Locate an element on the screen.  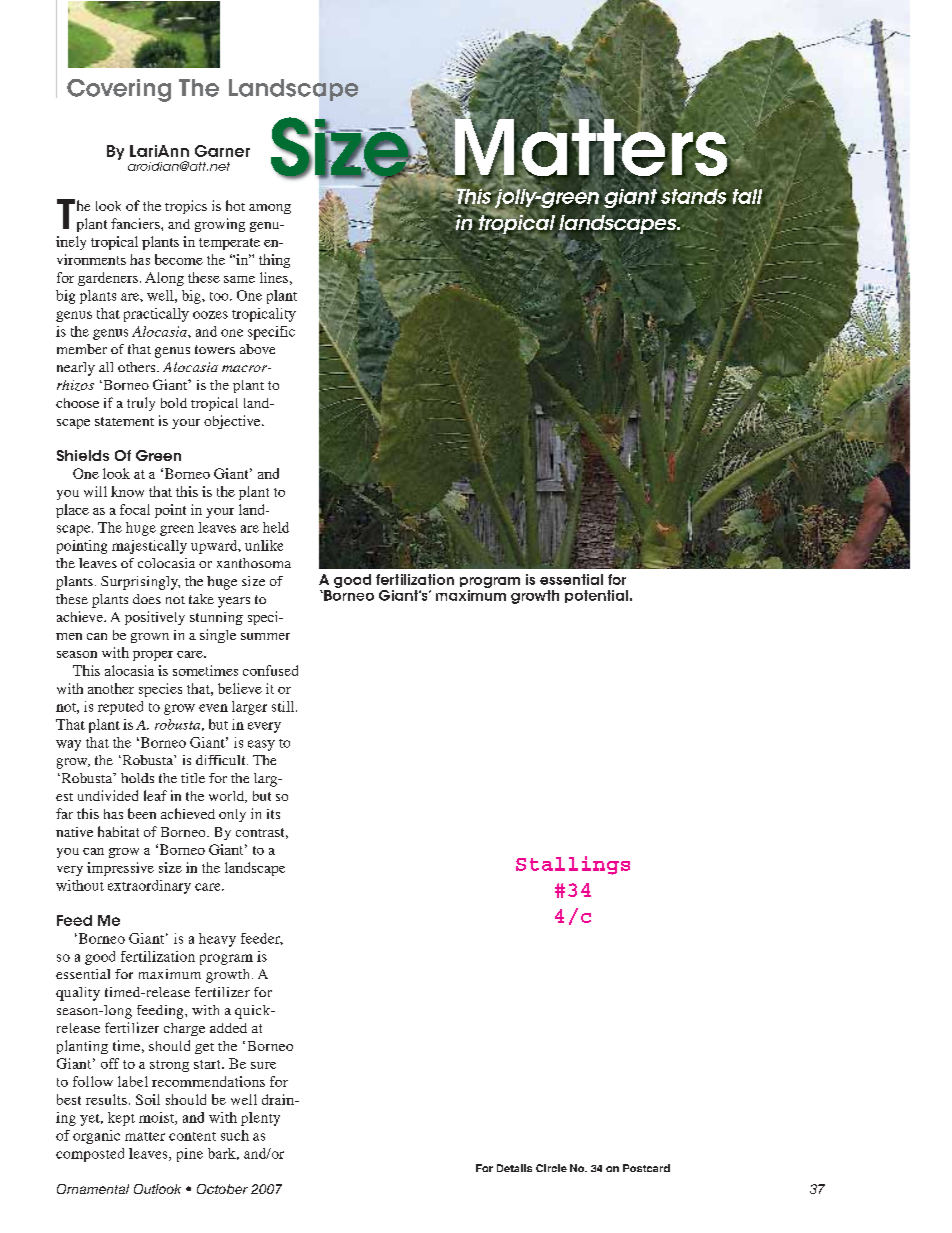
plenty is located at coordinates (260, 1119).
